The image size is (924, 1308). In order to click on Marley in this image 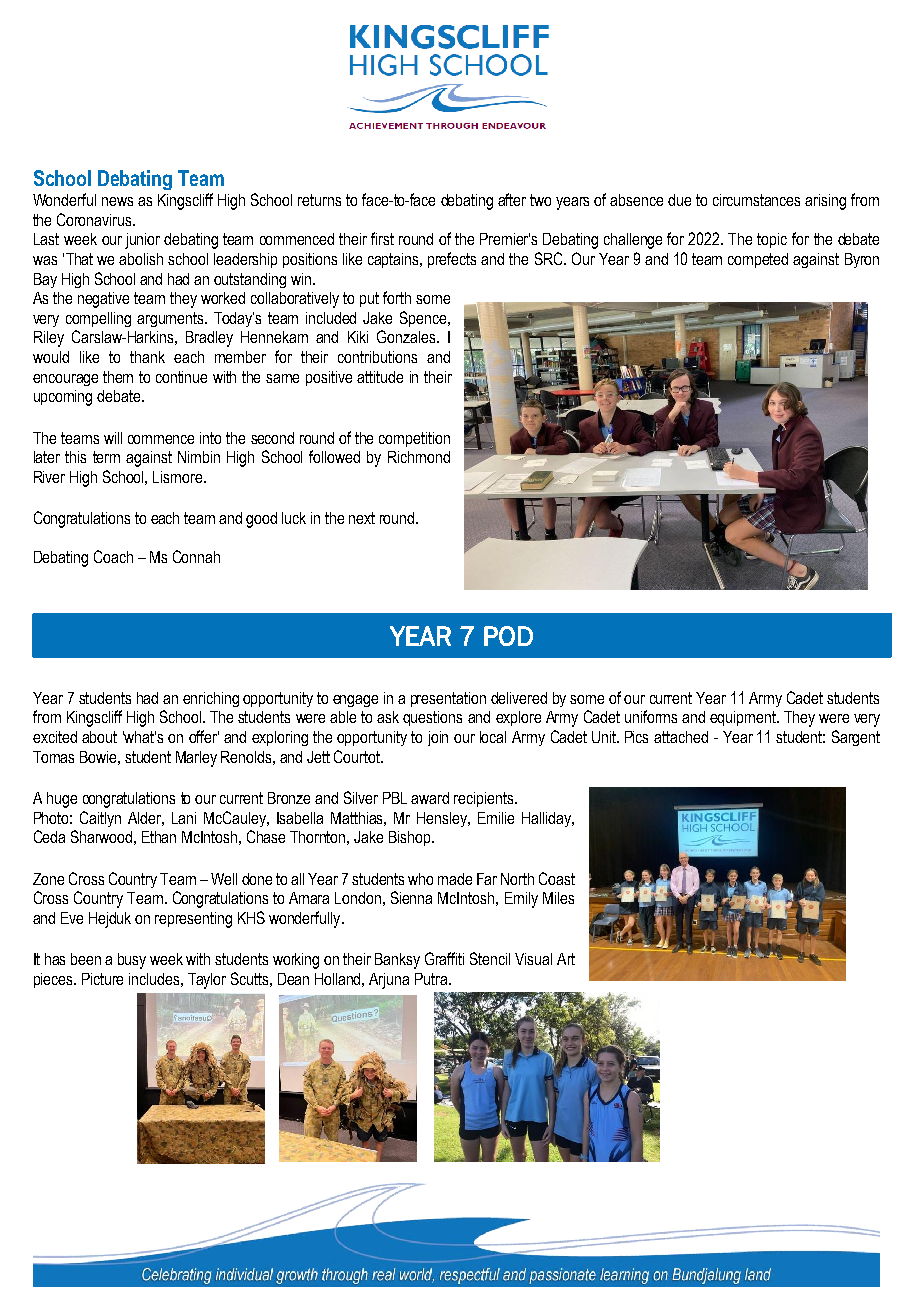, I will do `click(196, 759)`.
